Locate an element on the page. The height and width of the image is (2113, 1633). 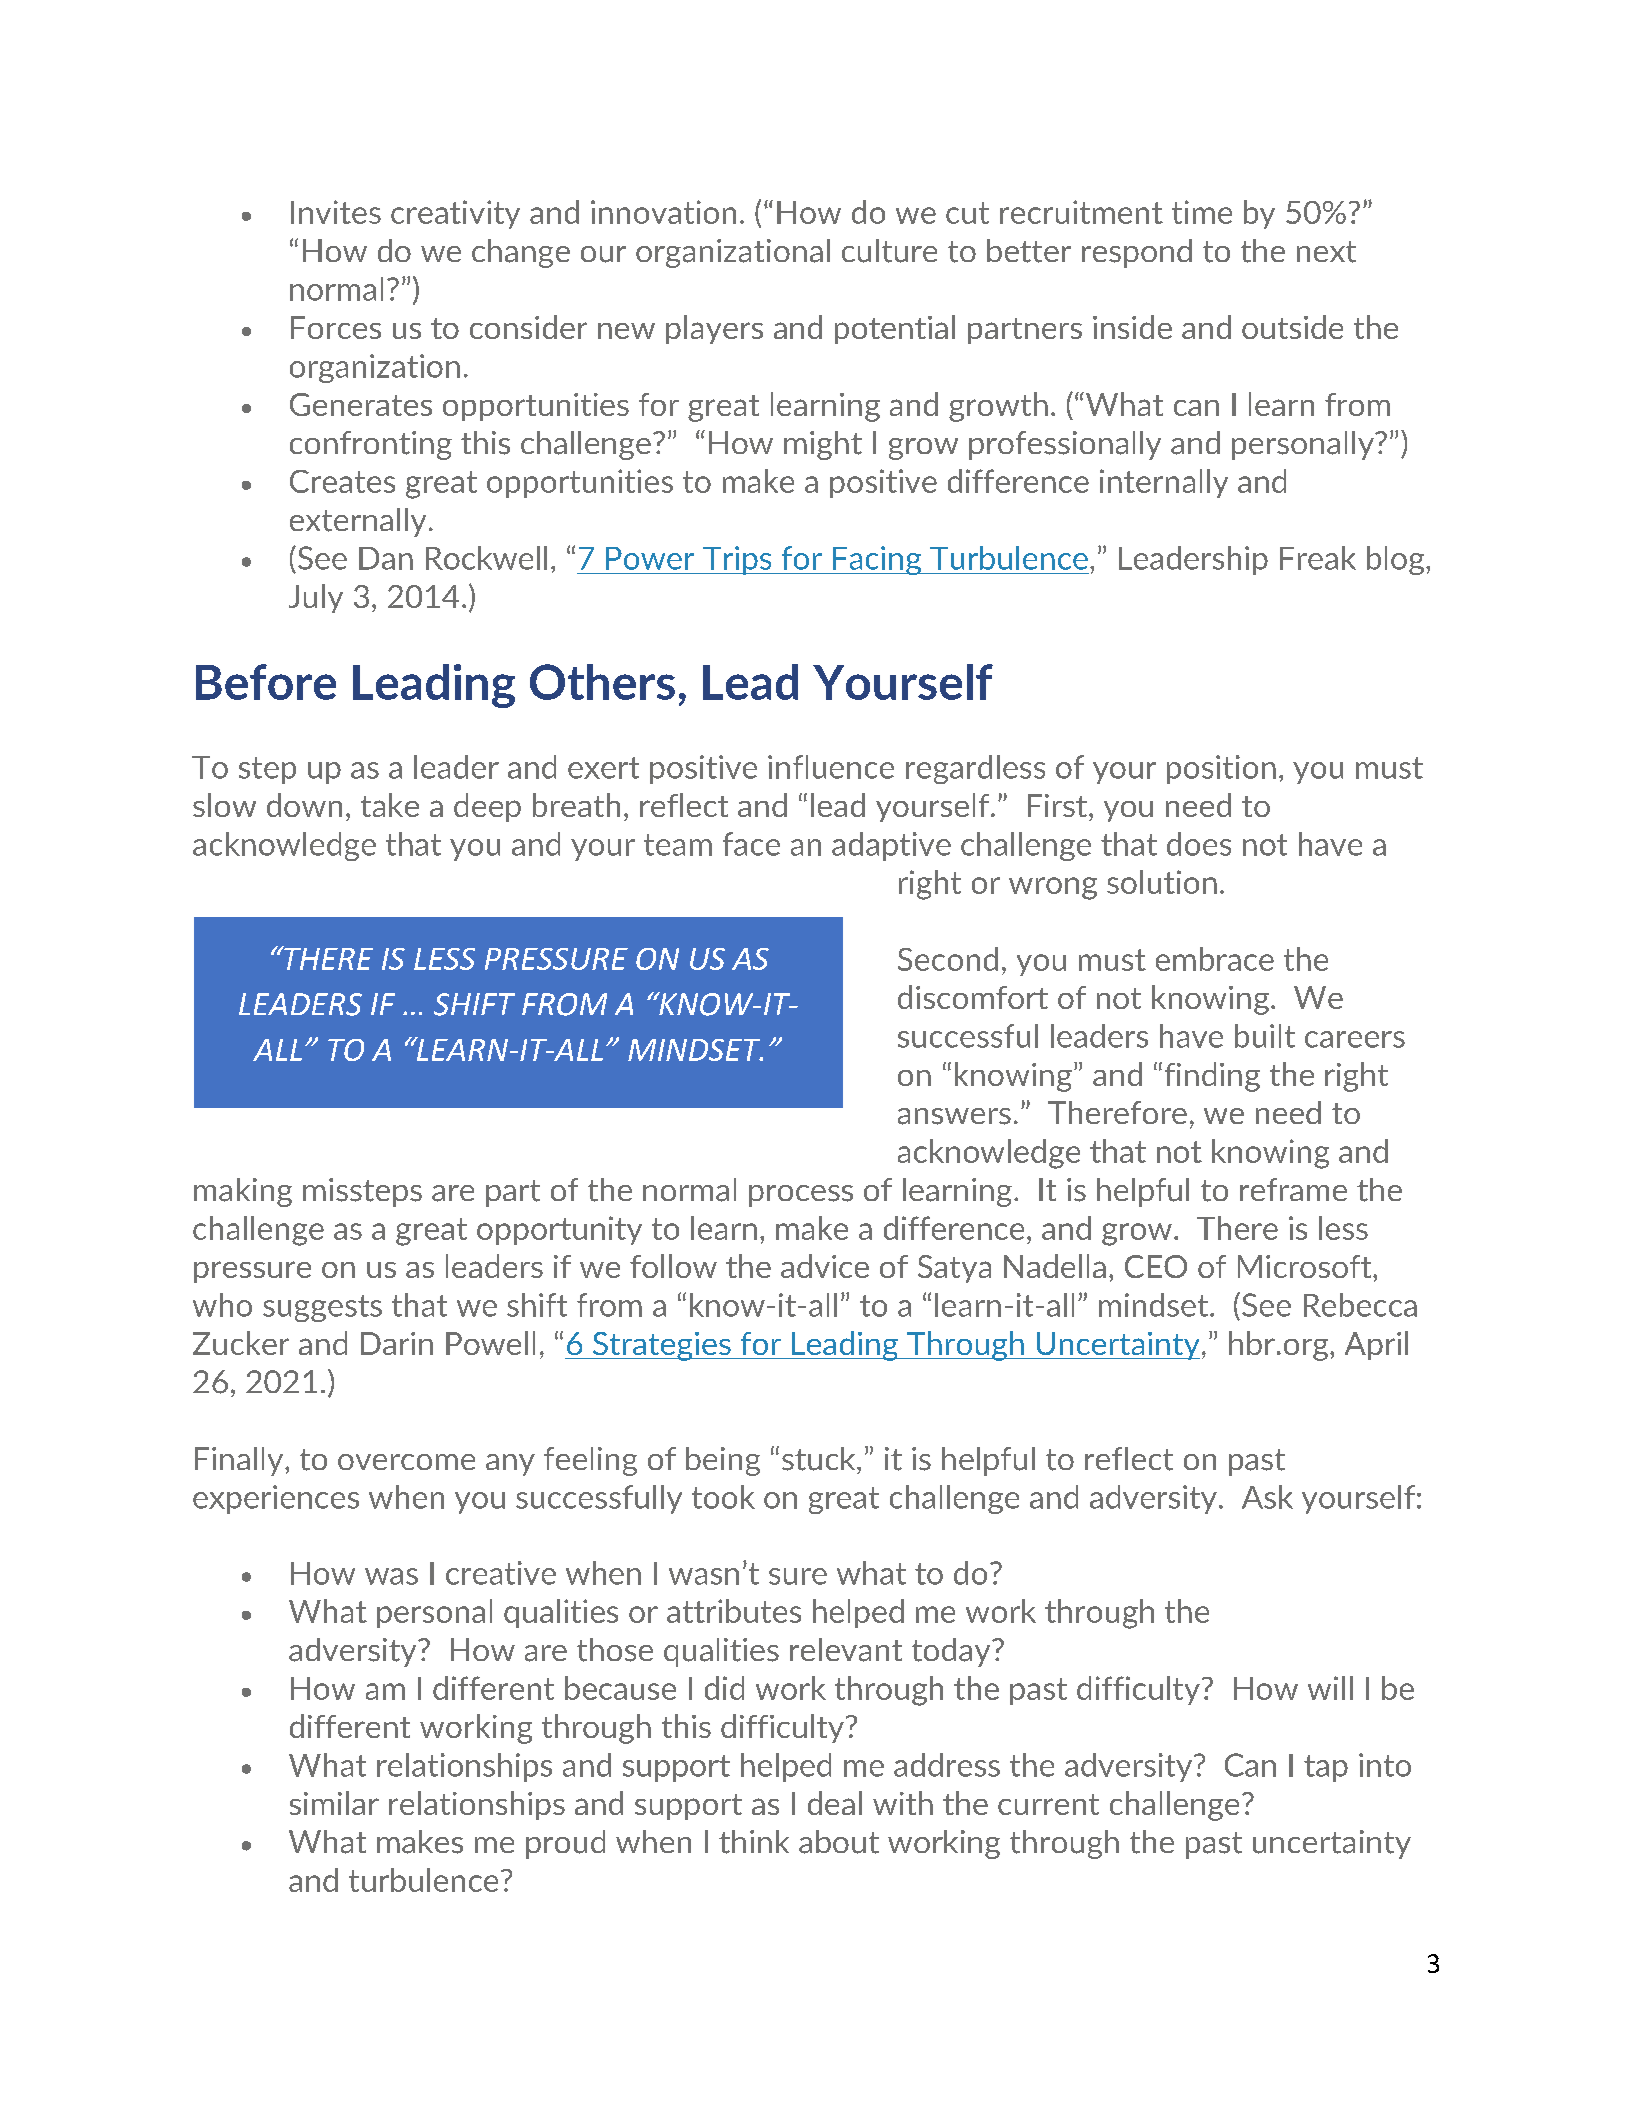
Microsoft is located at coordinates (1306, 1266).
